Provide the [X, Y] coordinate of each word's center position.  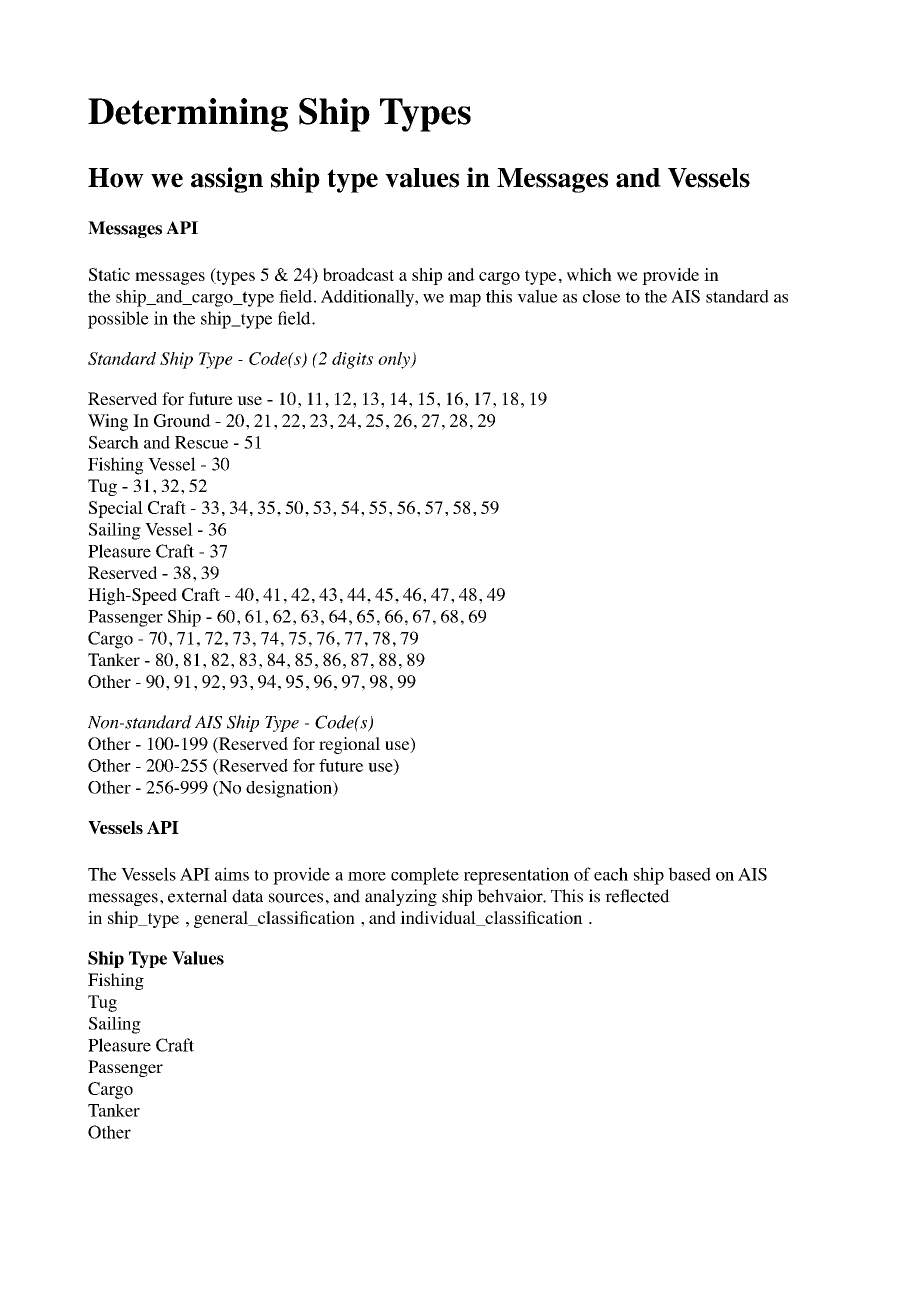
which [589, 274]
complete [425, 876]
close [602, 296]
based [689, 874]
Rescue [201, 442]
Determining [188, 115]
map [465, 300]
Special [116, 509]
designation [290, 789]
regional [349, 745]
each [611, 874]
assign [227, 180]
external [197, 896]
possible [118, 320]
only [395, 360]
